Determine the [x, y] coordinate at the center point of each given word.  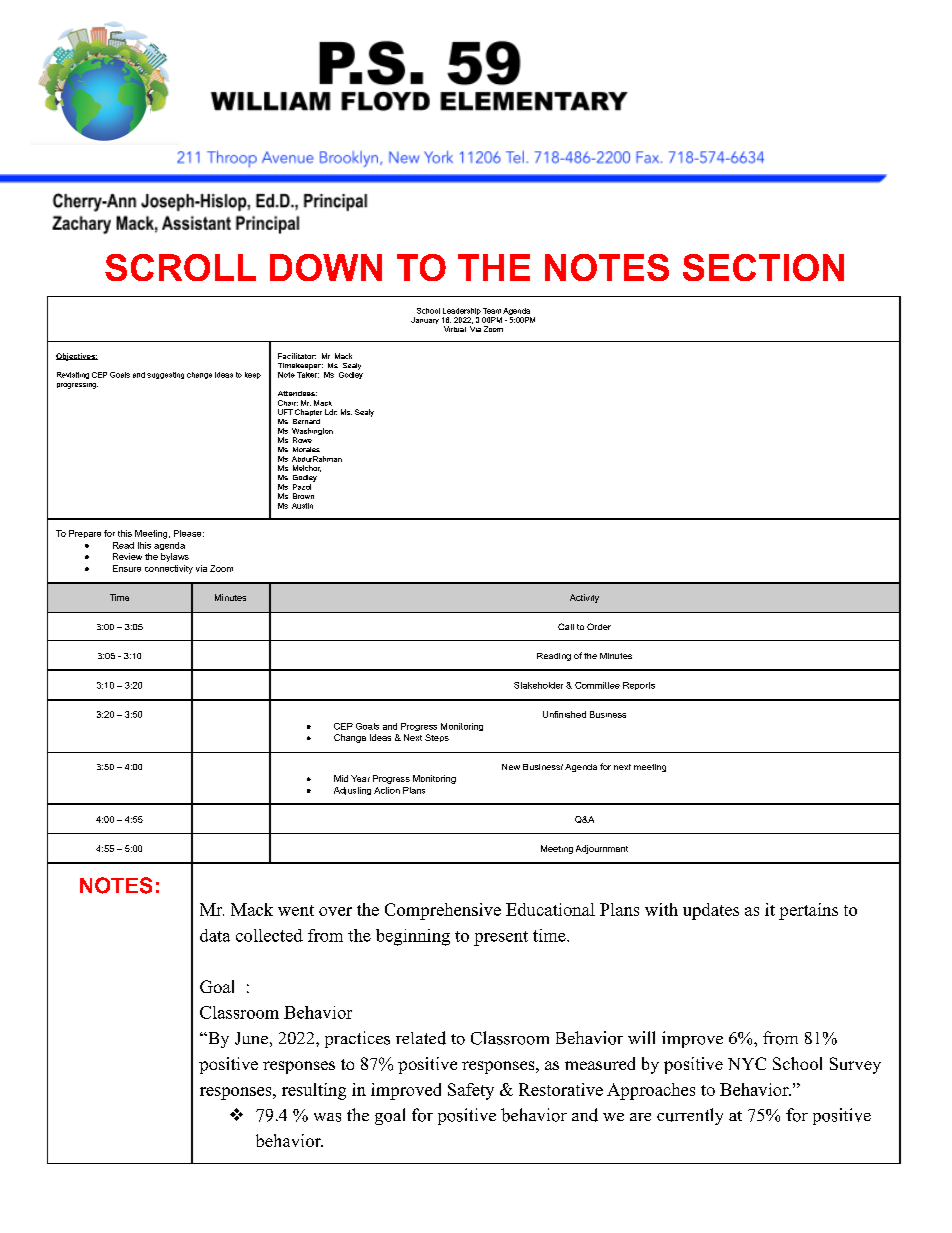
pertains [808, 911]
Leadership [462, 311]
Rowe [302, 440]
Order [599, 626]
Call [566, 626]
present [501, 938]
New [511, 767]
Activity [584, 598]
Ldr [331, 412]
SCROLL [180, 267]
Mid [341, 778]
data [215, 935]
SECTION [763, 267]
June [251, 1038]
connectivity [169, 569]
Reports [639, 686]
